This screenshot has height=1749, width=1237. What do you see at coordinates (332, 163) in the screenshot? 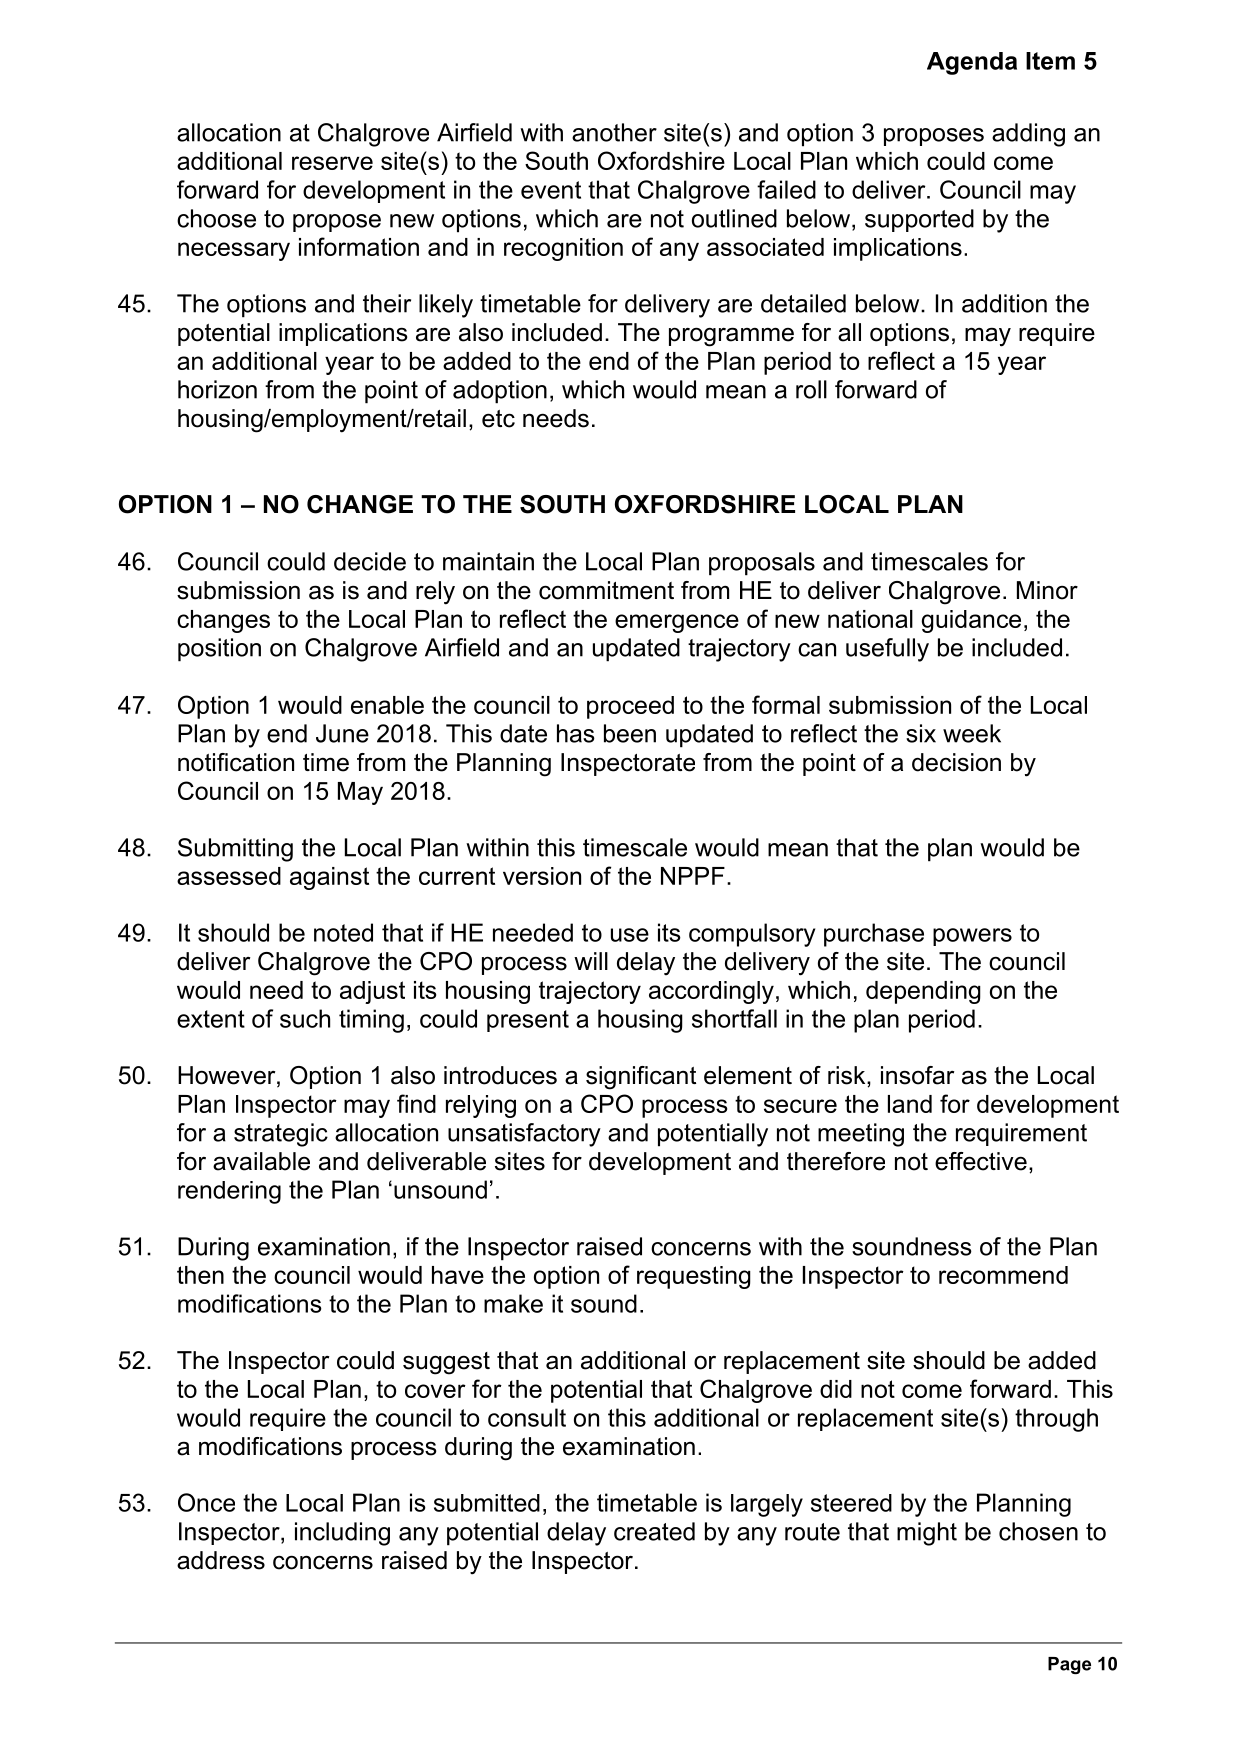
I see `reserve` at bounding box center [332, 163].
